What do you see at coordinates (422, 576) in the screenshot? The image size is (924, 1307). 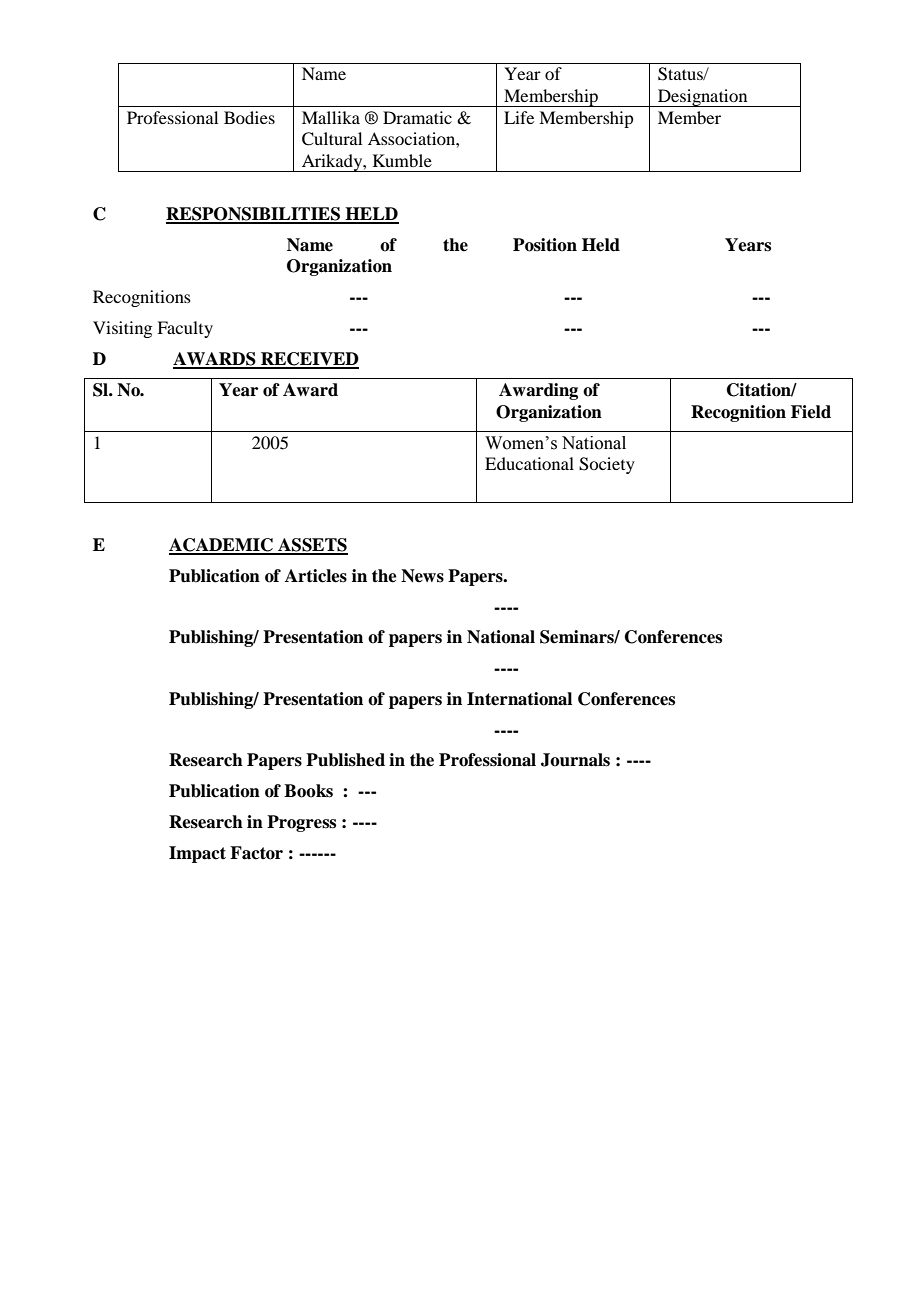 I see `News` at bounding box center [422, 576].
